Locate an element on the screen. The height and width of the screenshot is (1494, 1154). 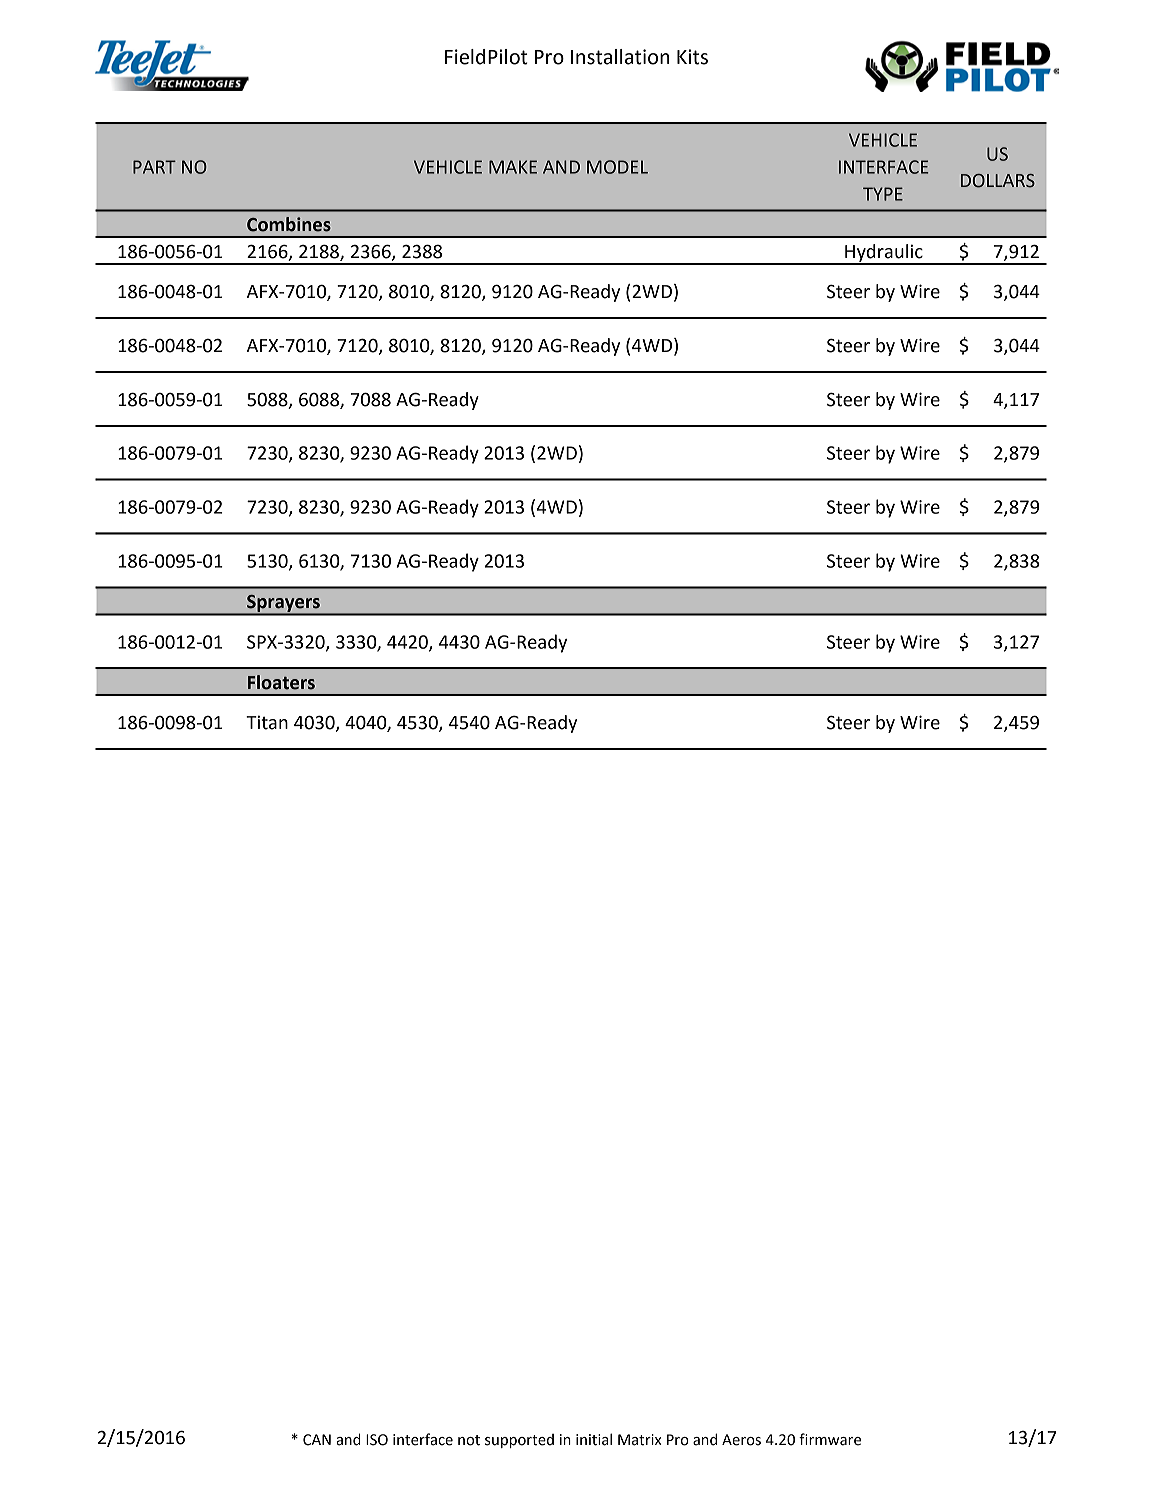
Hydraulic is located at coordinates (884, 254).
